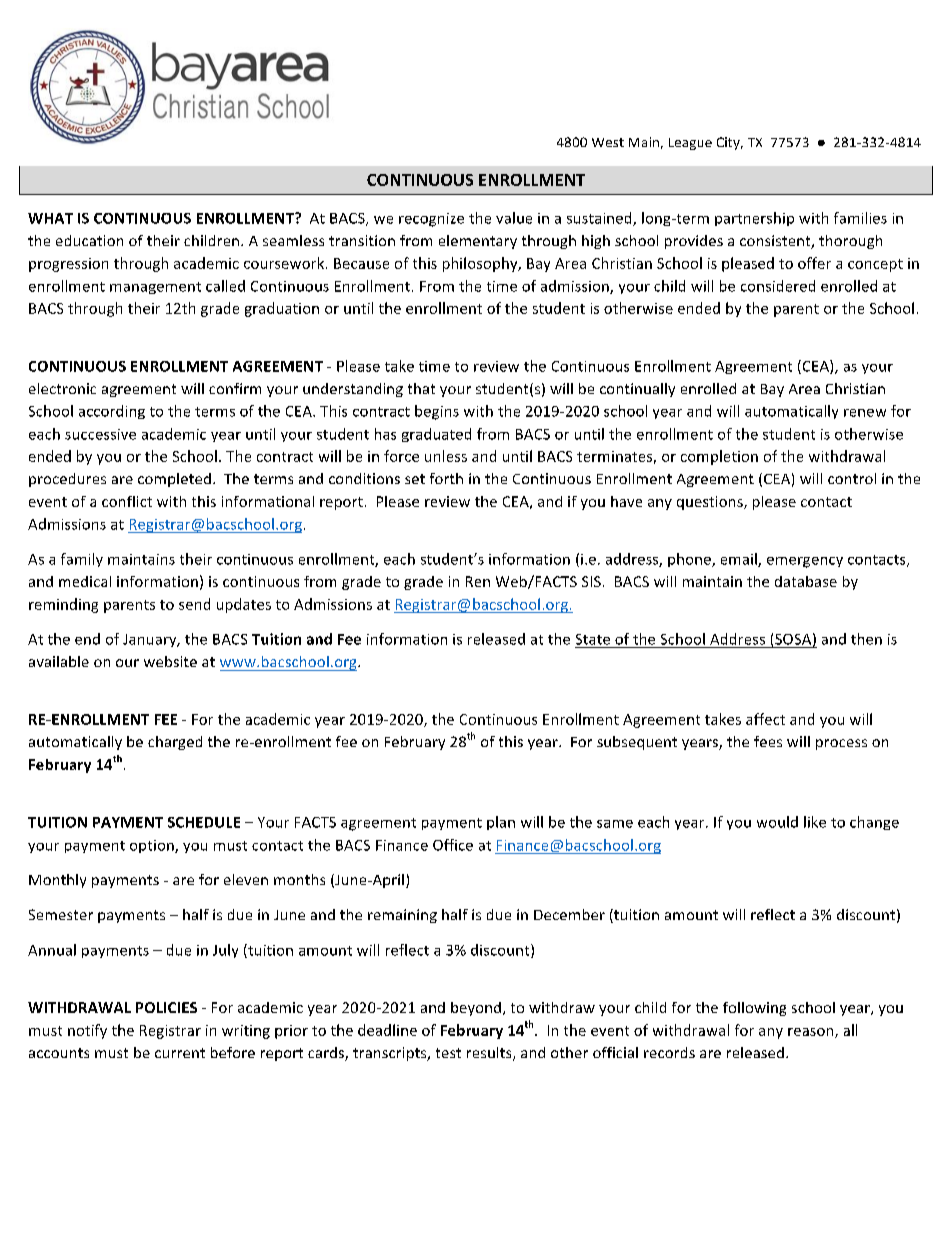  I want to click on reason, so click(812, 1033).
